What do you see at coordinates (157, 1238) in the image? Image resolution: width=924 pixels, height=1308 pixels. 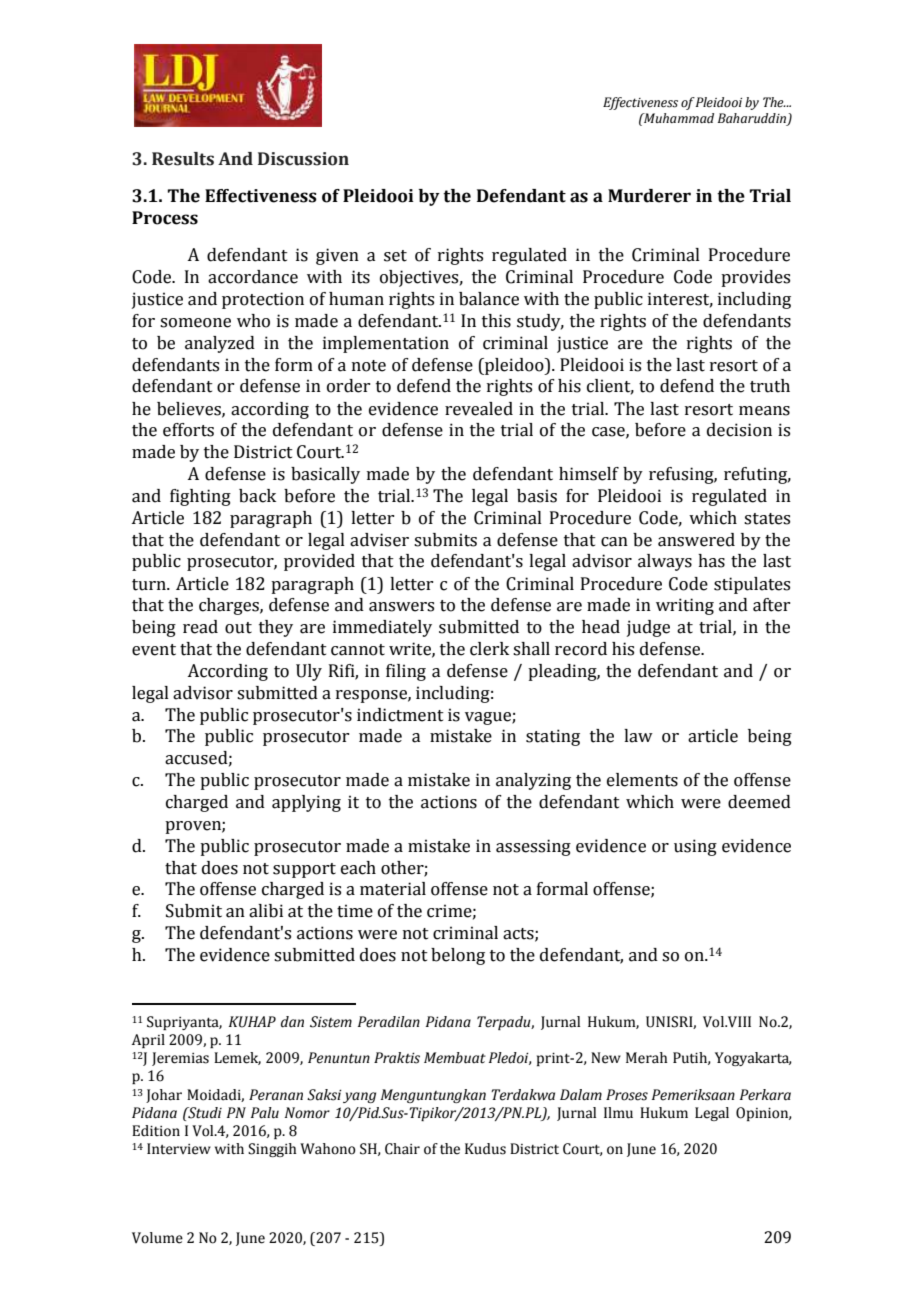 I see `Volume` at bounding box center [157, 1238].
